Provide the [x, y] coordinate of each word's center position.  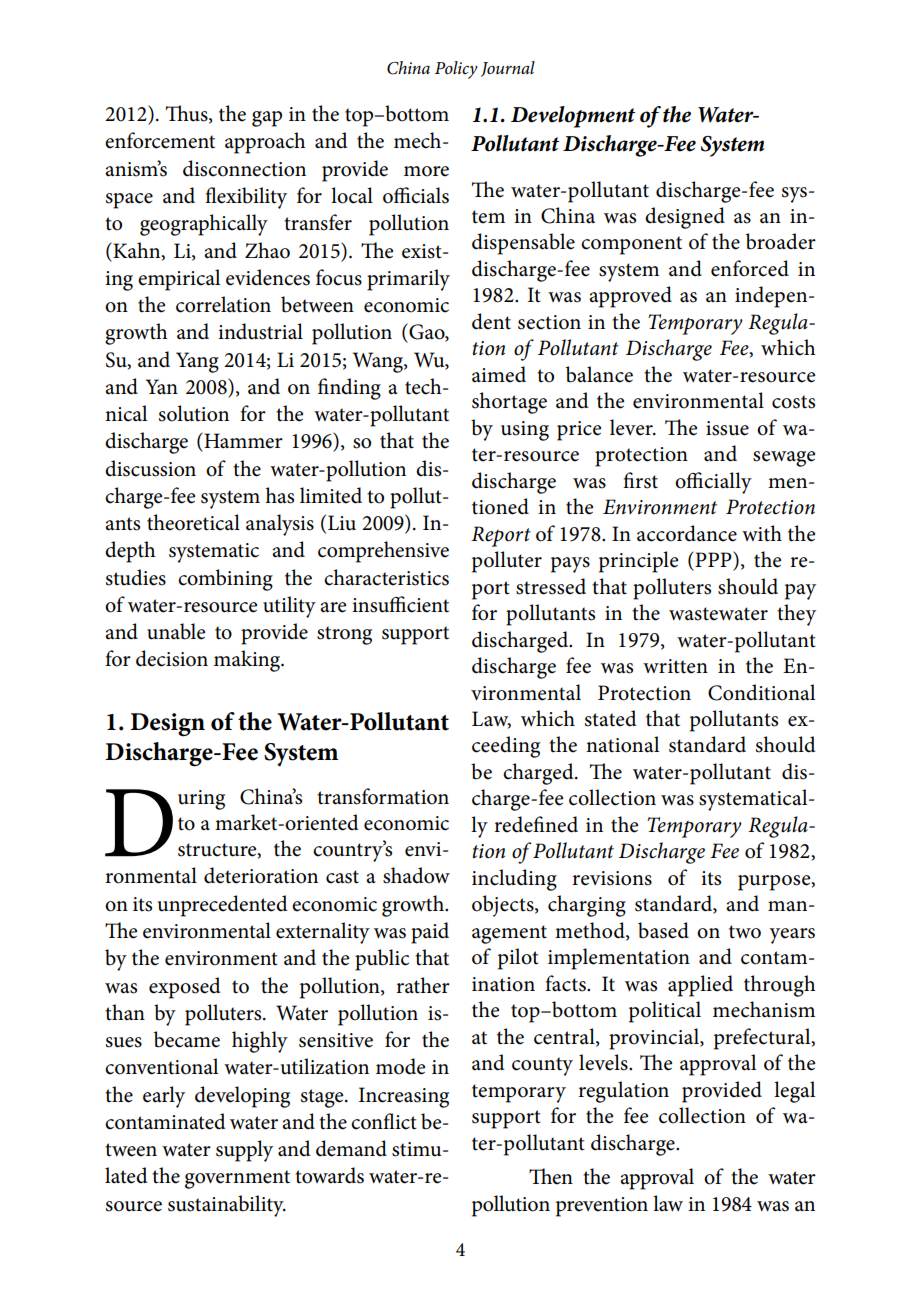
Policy [456, 70]
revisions [612, 878]
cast [342, 877]
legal [794, 1092]
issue [727, 428]
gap [267, 119]
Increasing [404, 1097]
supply [244, 1151]
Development [573, 117]
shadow [416, 875]
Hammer [242, 440]
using [525, 431]
